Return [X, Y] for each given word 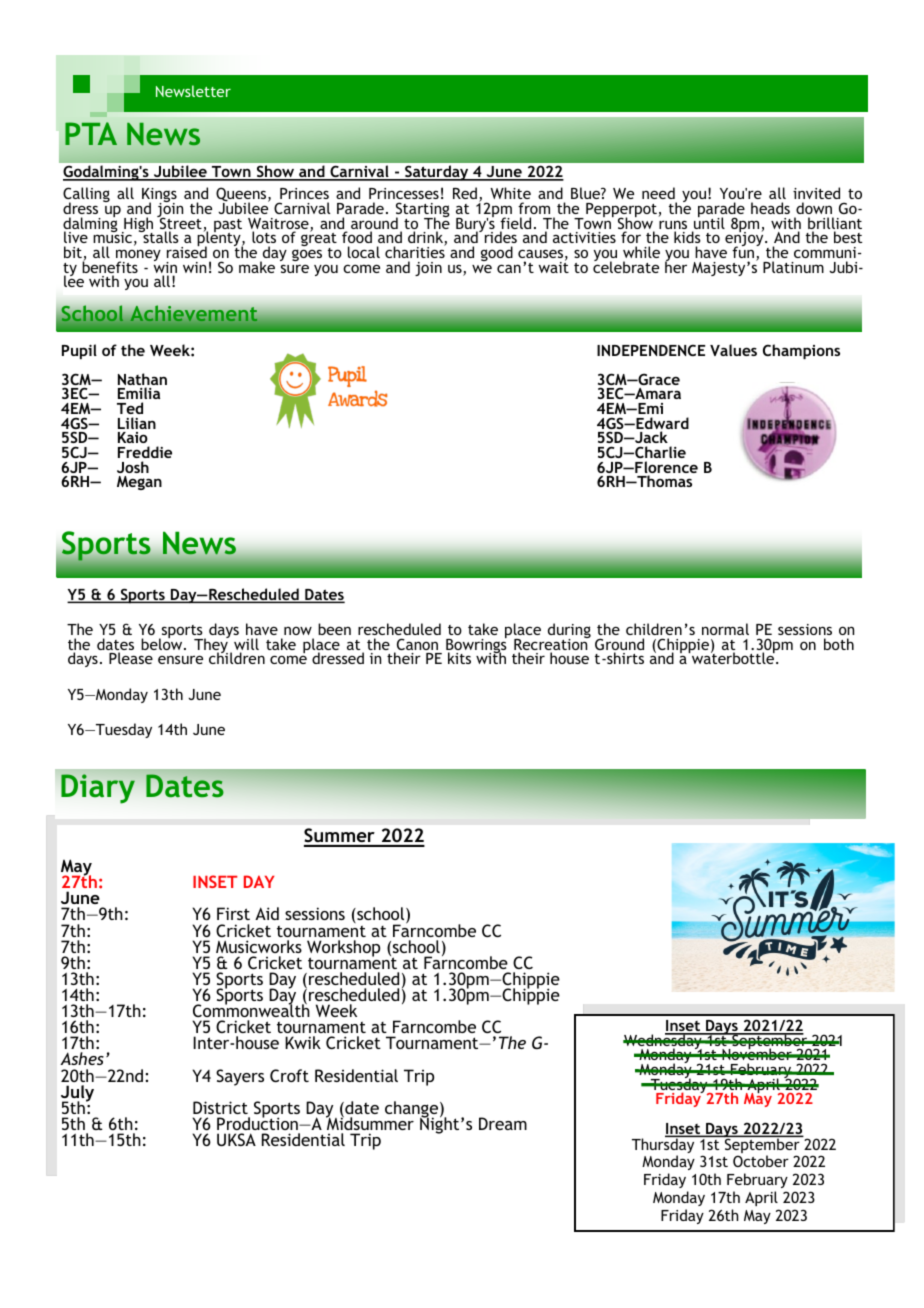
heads [770, 208]
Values [733, 350]
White [510, 193]
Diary [98, 788]
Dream [503, 1123]
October [761, 1161]
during [569, 632]
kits [459, 658]
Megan [139, 483]
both [839, 644]
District [220, 1107]
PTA [91, 133]
